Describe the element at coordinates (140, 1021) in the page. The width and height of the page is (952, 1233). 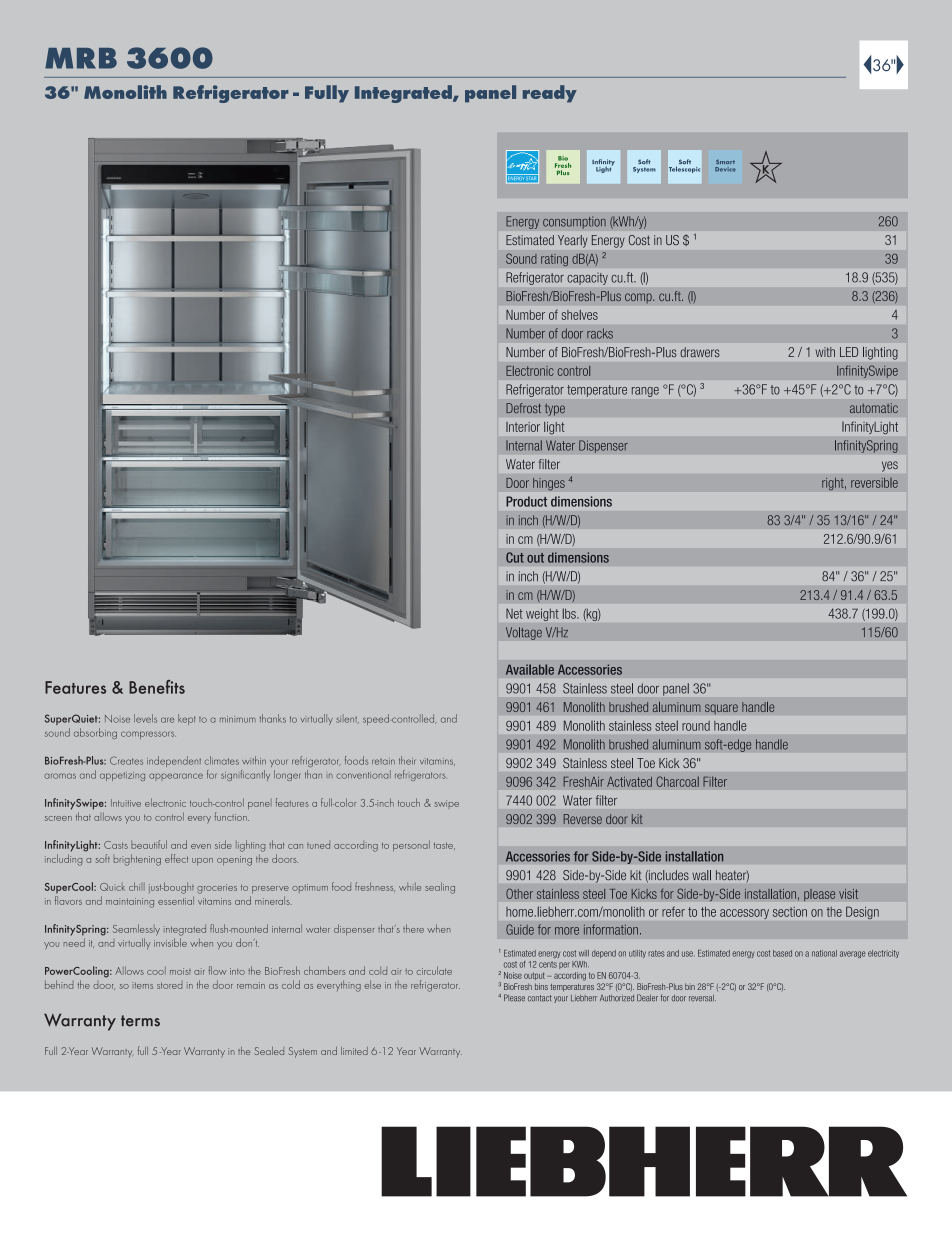
I see `terms` at that location.
